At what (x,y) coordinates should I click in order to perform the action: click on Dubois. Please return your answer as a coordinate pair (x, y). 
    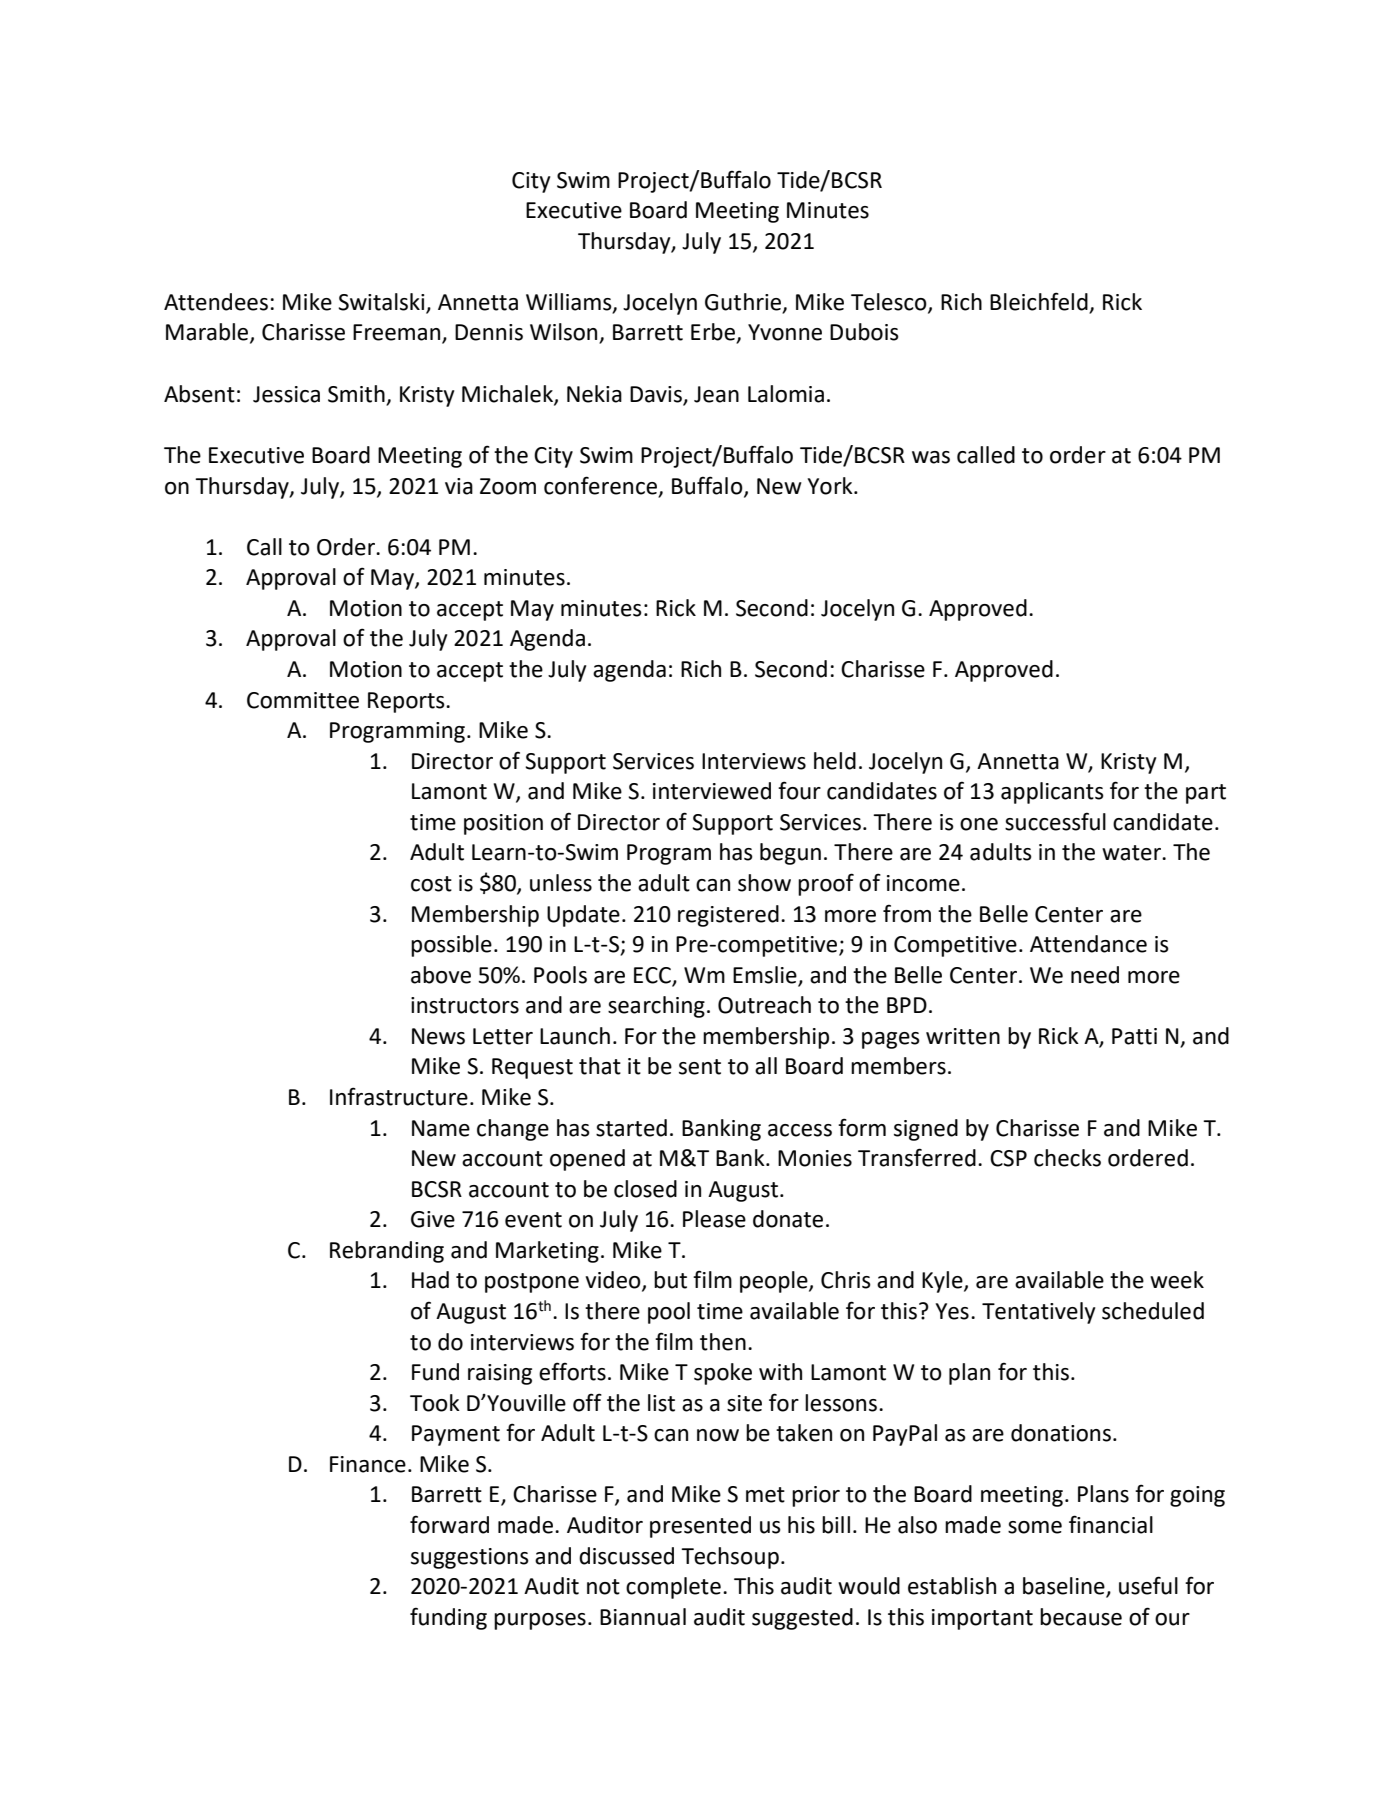
    Looking at the image, I should click on (864, 332).
